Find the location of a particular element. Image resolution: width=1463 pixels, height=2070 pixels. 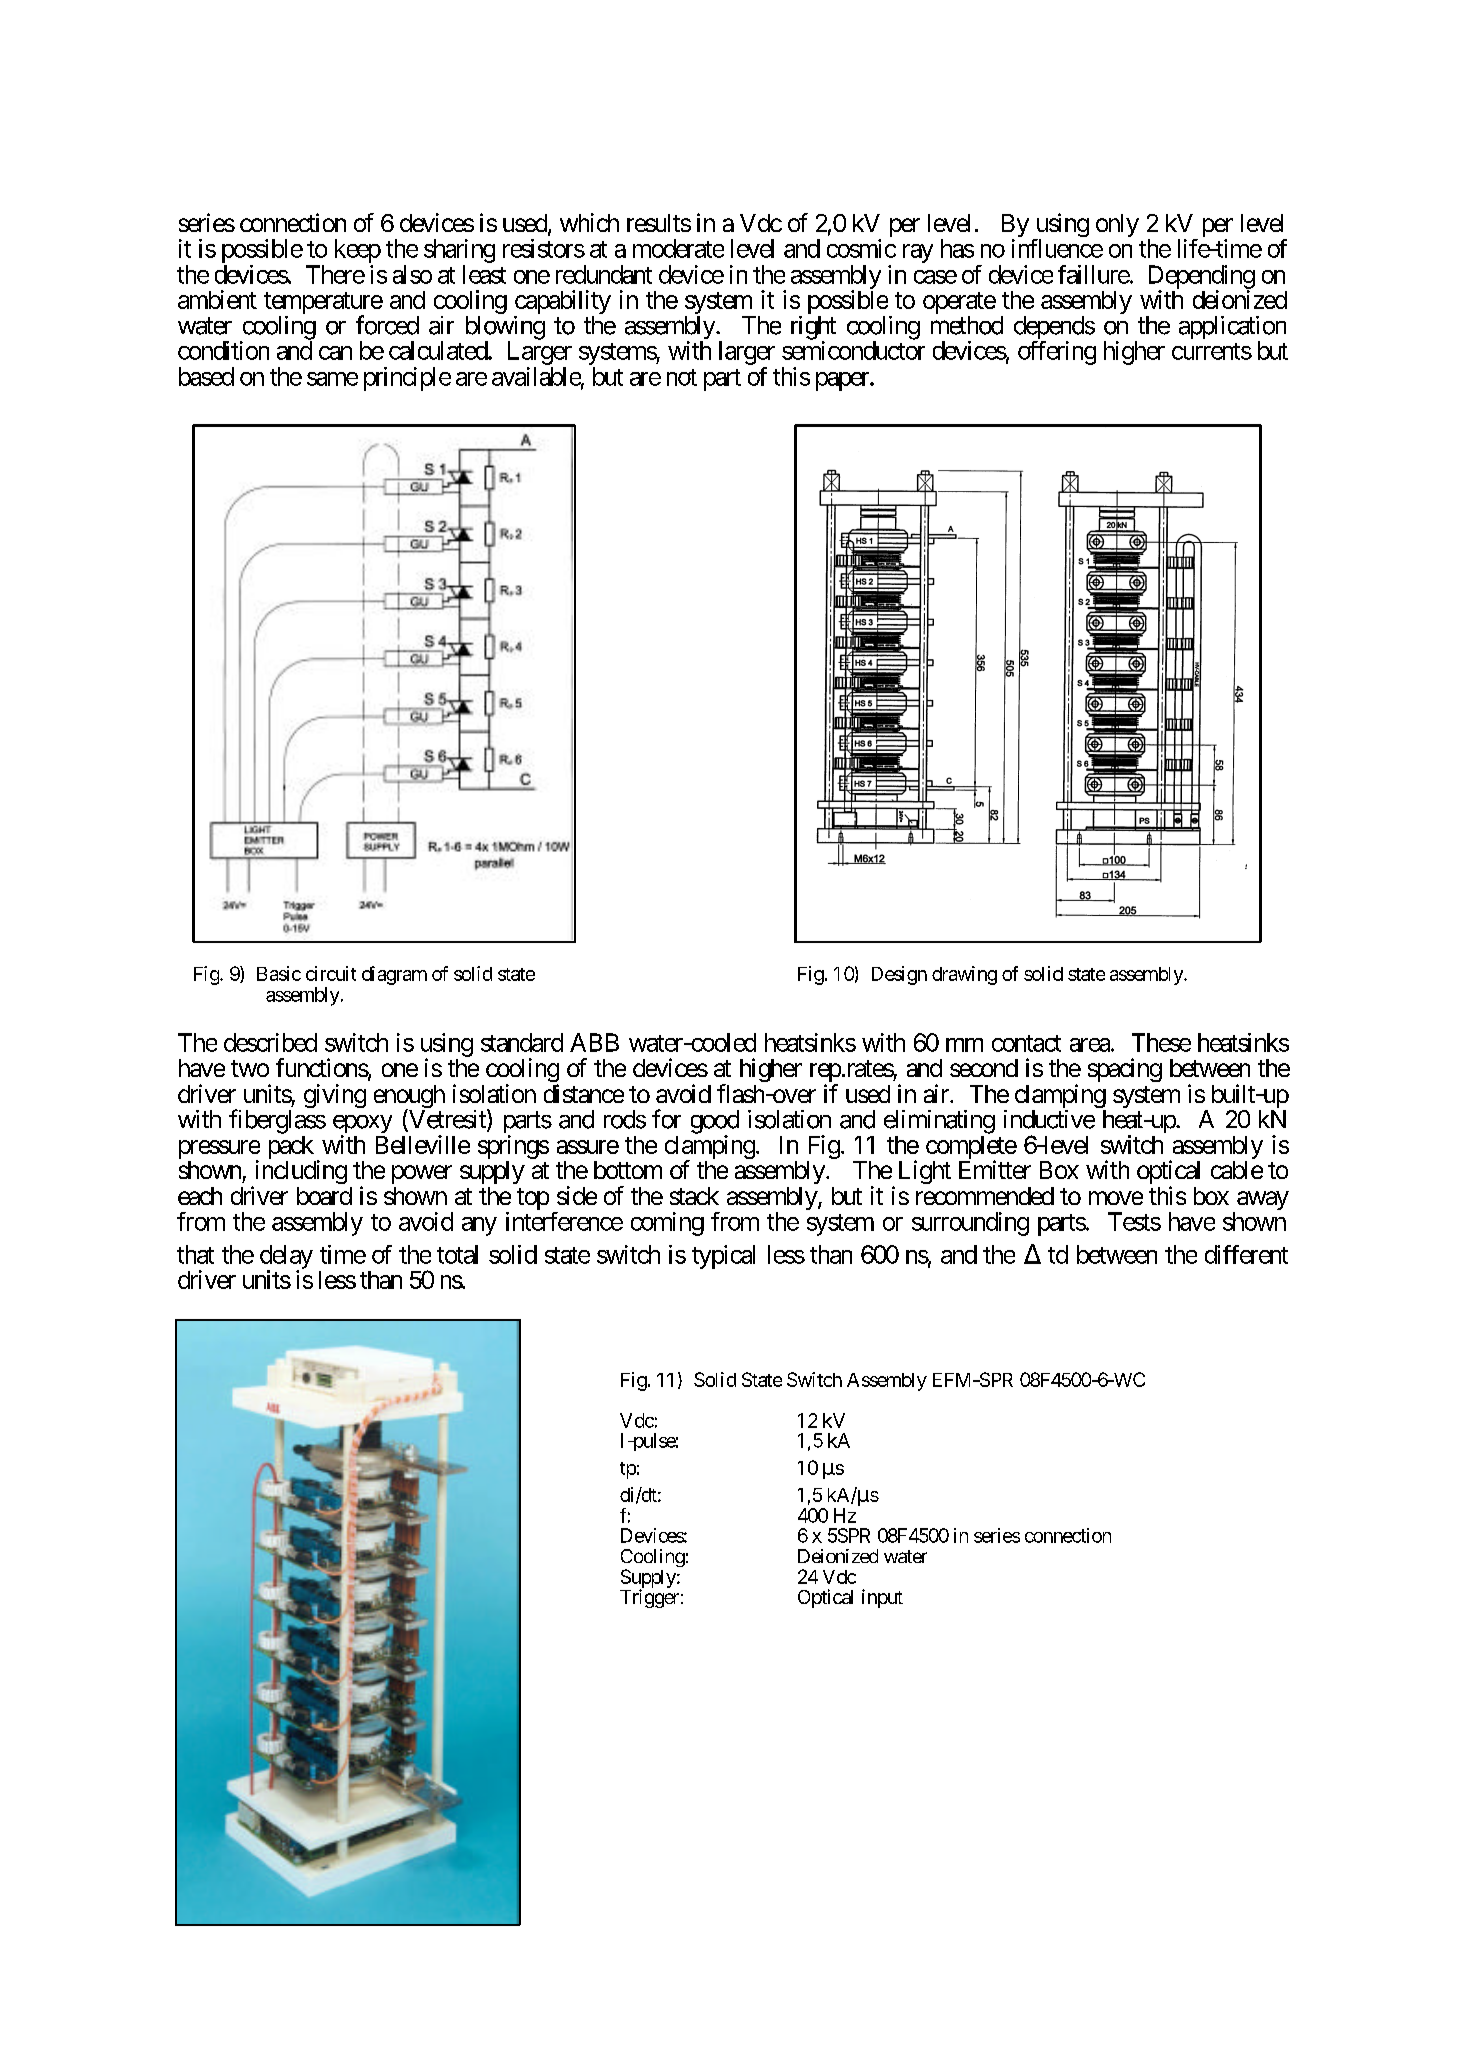

drawing is located at coordinates (964, 975).
